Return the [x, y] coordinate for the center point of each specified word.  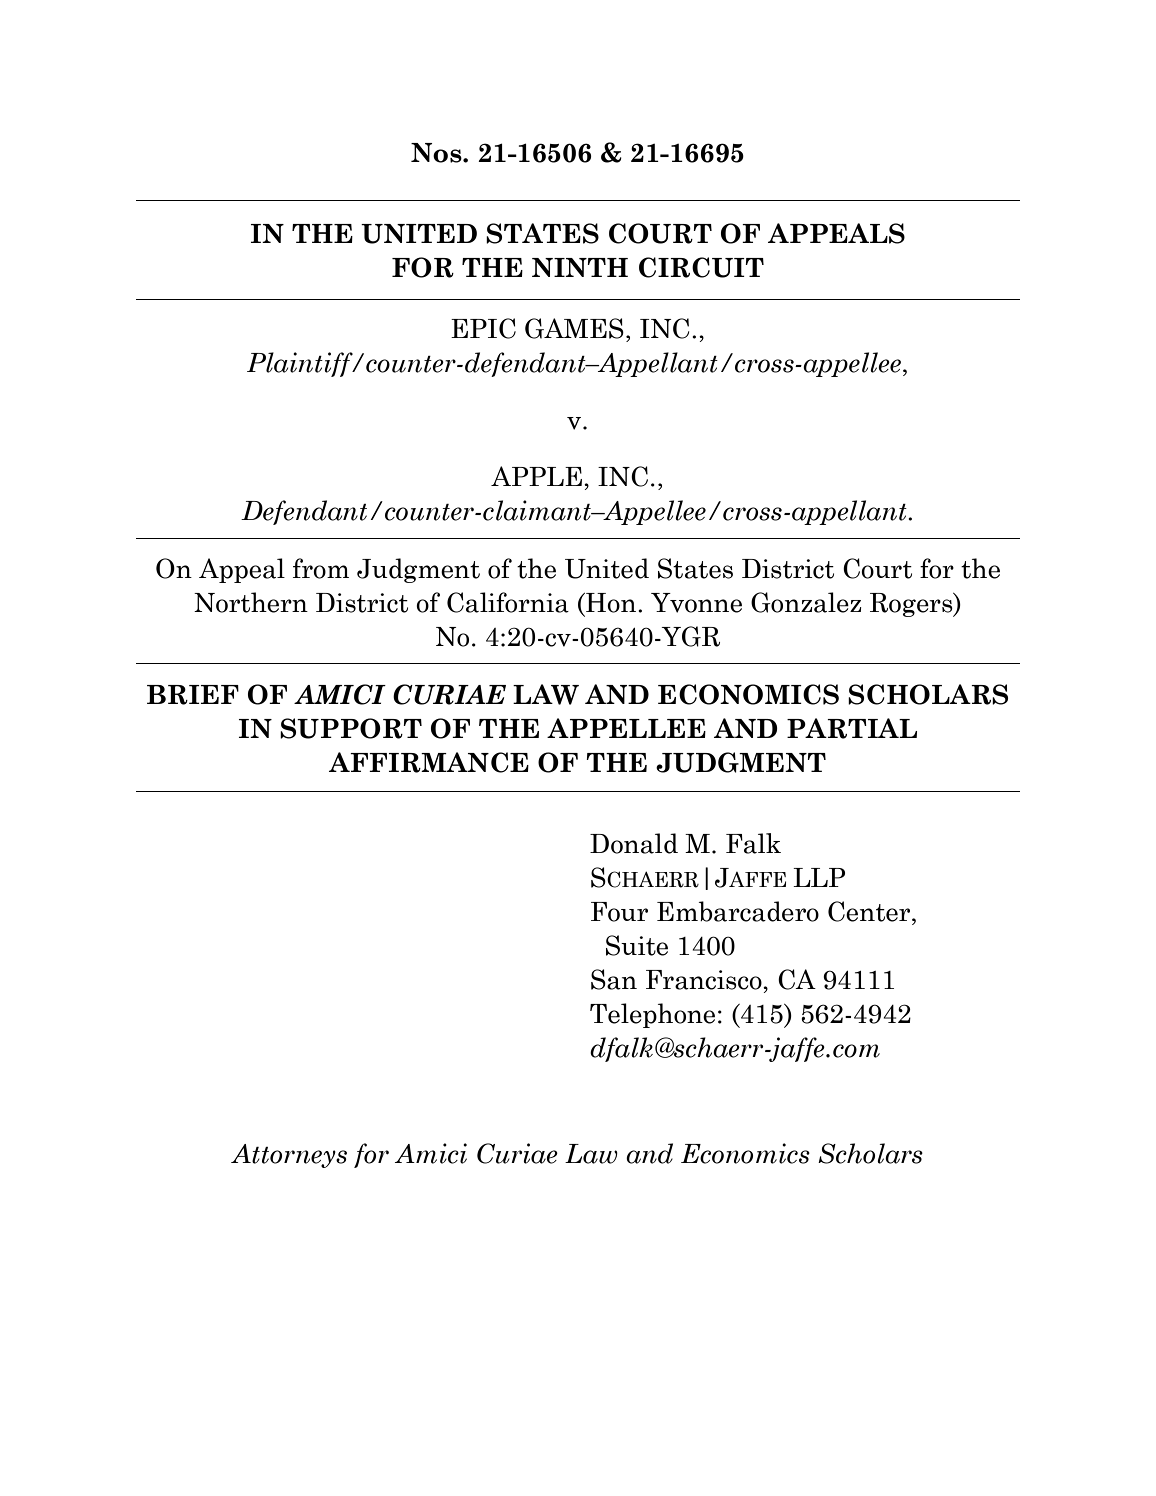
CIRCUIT [701, 267]
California [508, 602]
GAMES [574, 328]
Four [619, 912]
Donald [634, 843]
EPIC [483, 328]
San [614, 979]
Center [870, 911]
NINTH [580, 267]
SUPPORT [351, 728]
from [321, 568]
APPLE [536, 476]
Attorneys [289, 1156]
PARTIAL [852, 728]
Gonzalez [806, 602]
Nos [437, 153]
